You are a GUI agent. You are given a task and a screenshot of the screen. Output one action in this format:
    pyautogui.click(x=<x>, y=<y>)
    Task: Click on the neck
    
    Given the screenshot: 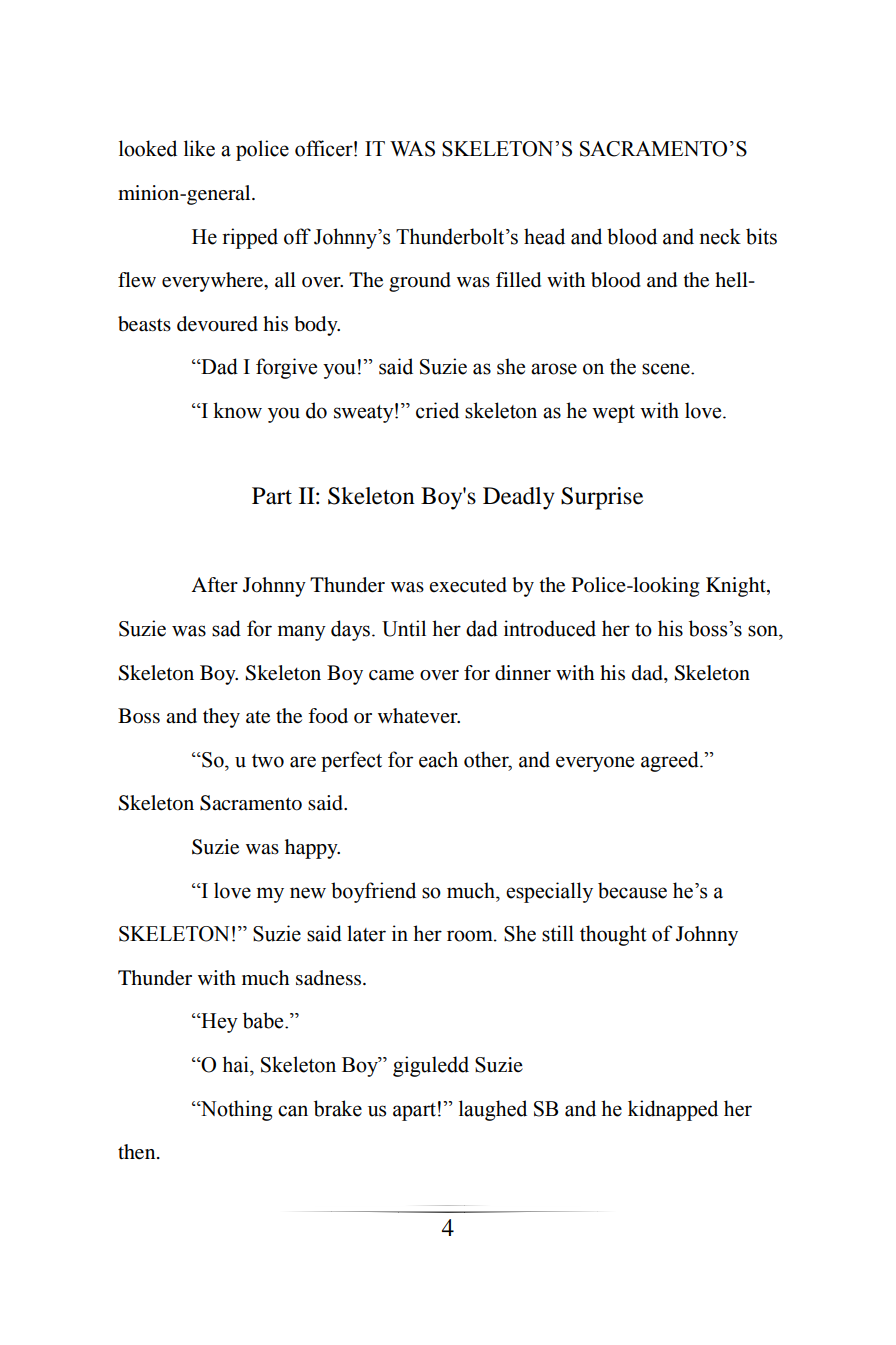 What is the action you would take?
    pyautogui.click(x=720, y=236)
